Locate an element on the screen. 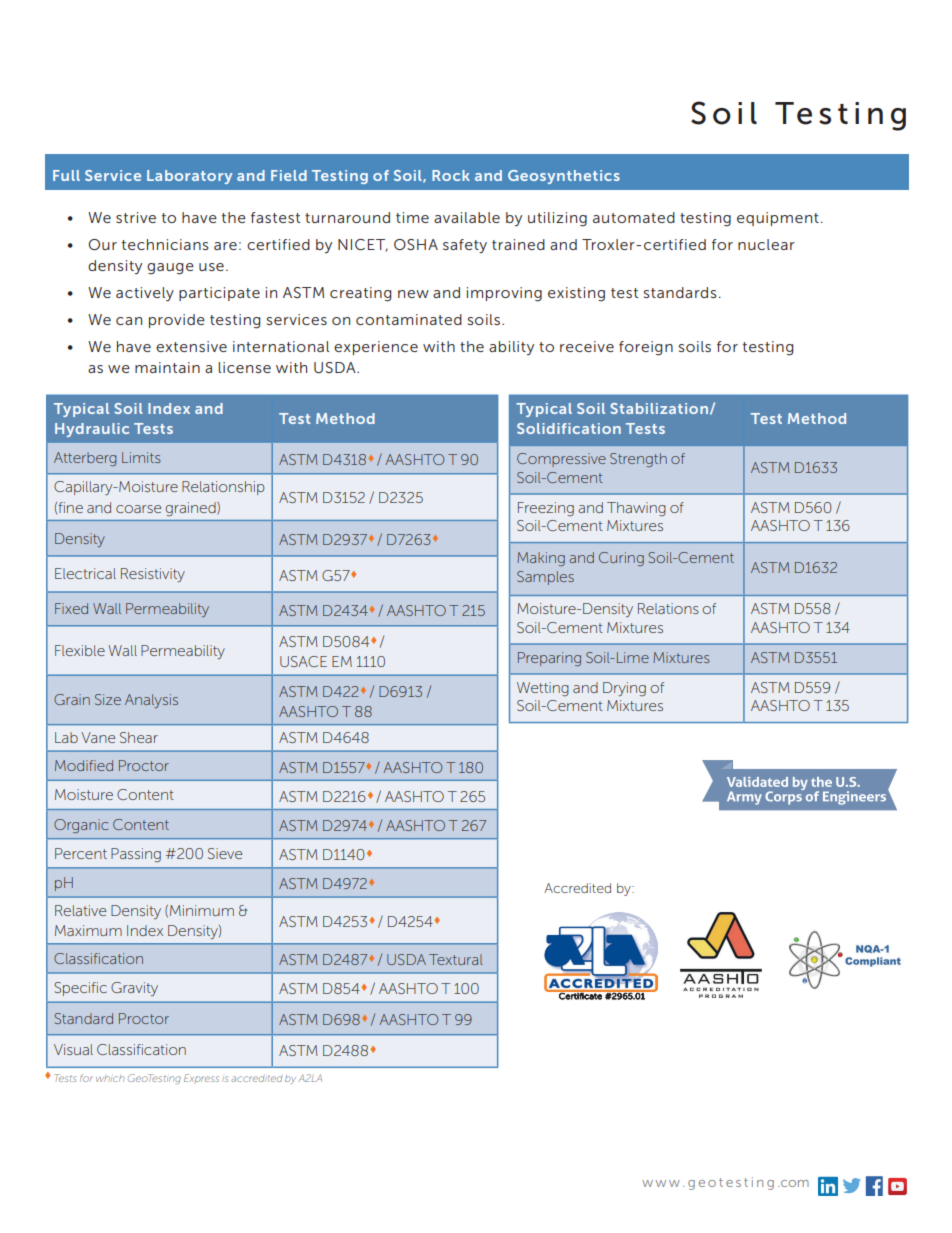 This screenshot has height=1233, width=952. automated is located at coordinates (634, 217).
